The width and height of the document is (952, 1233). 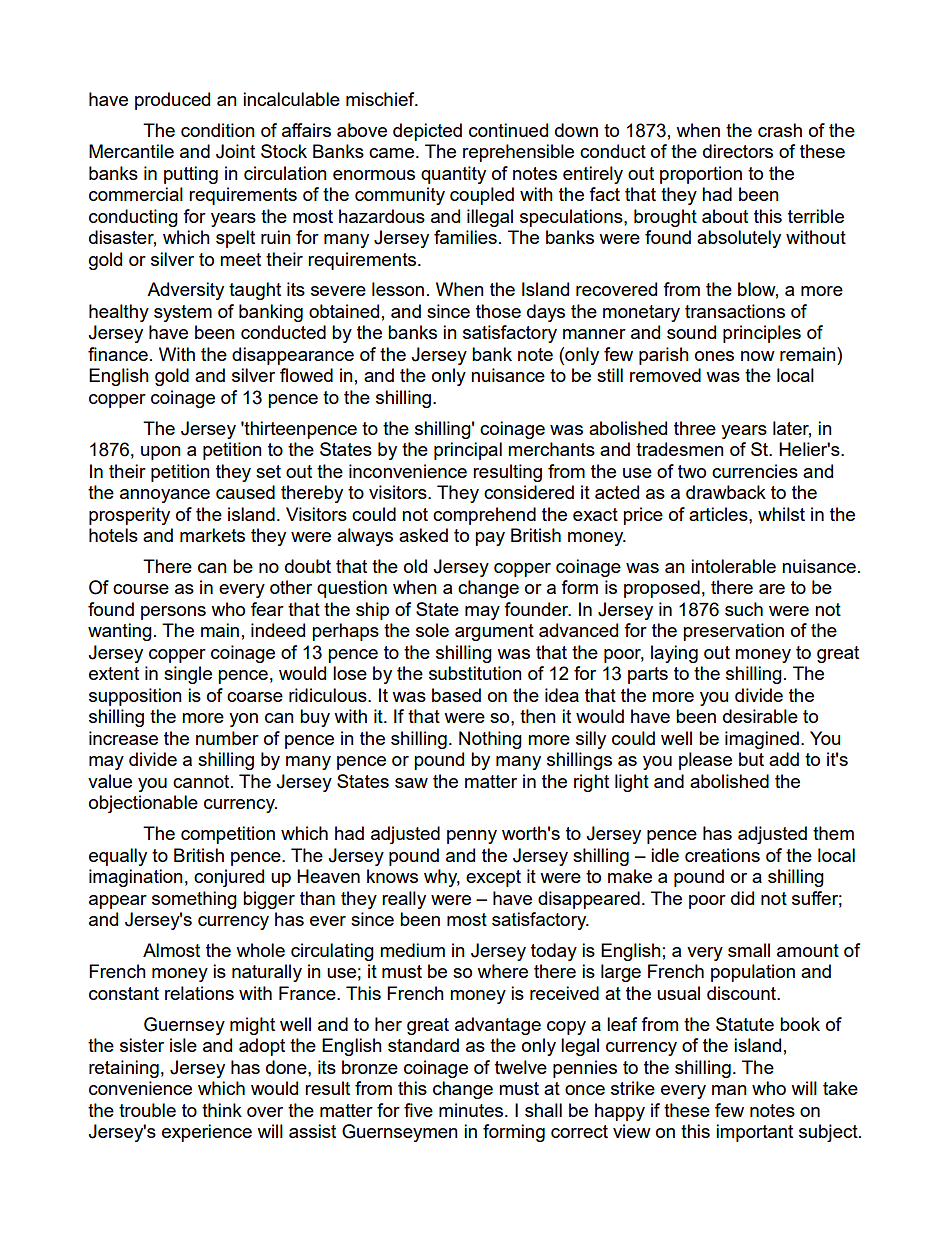 I want to click on finance, so click(x=118, y=354).
